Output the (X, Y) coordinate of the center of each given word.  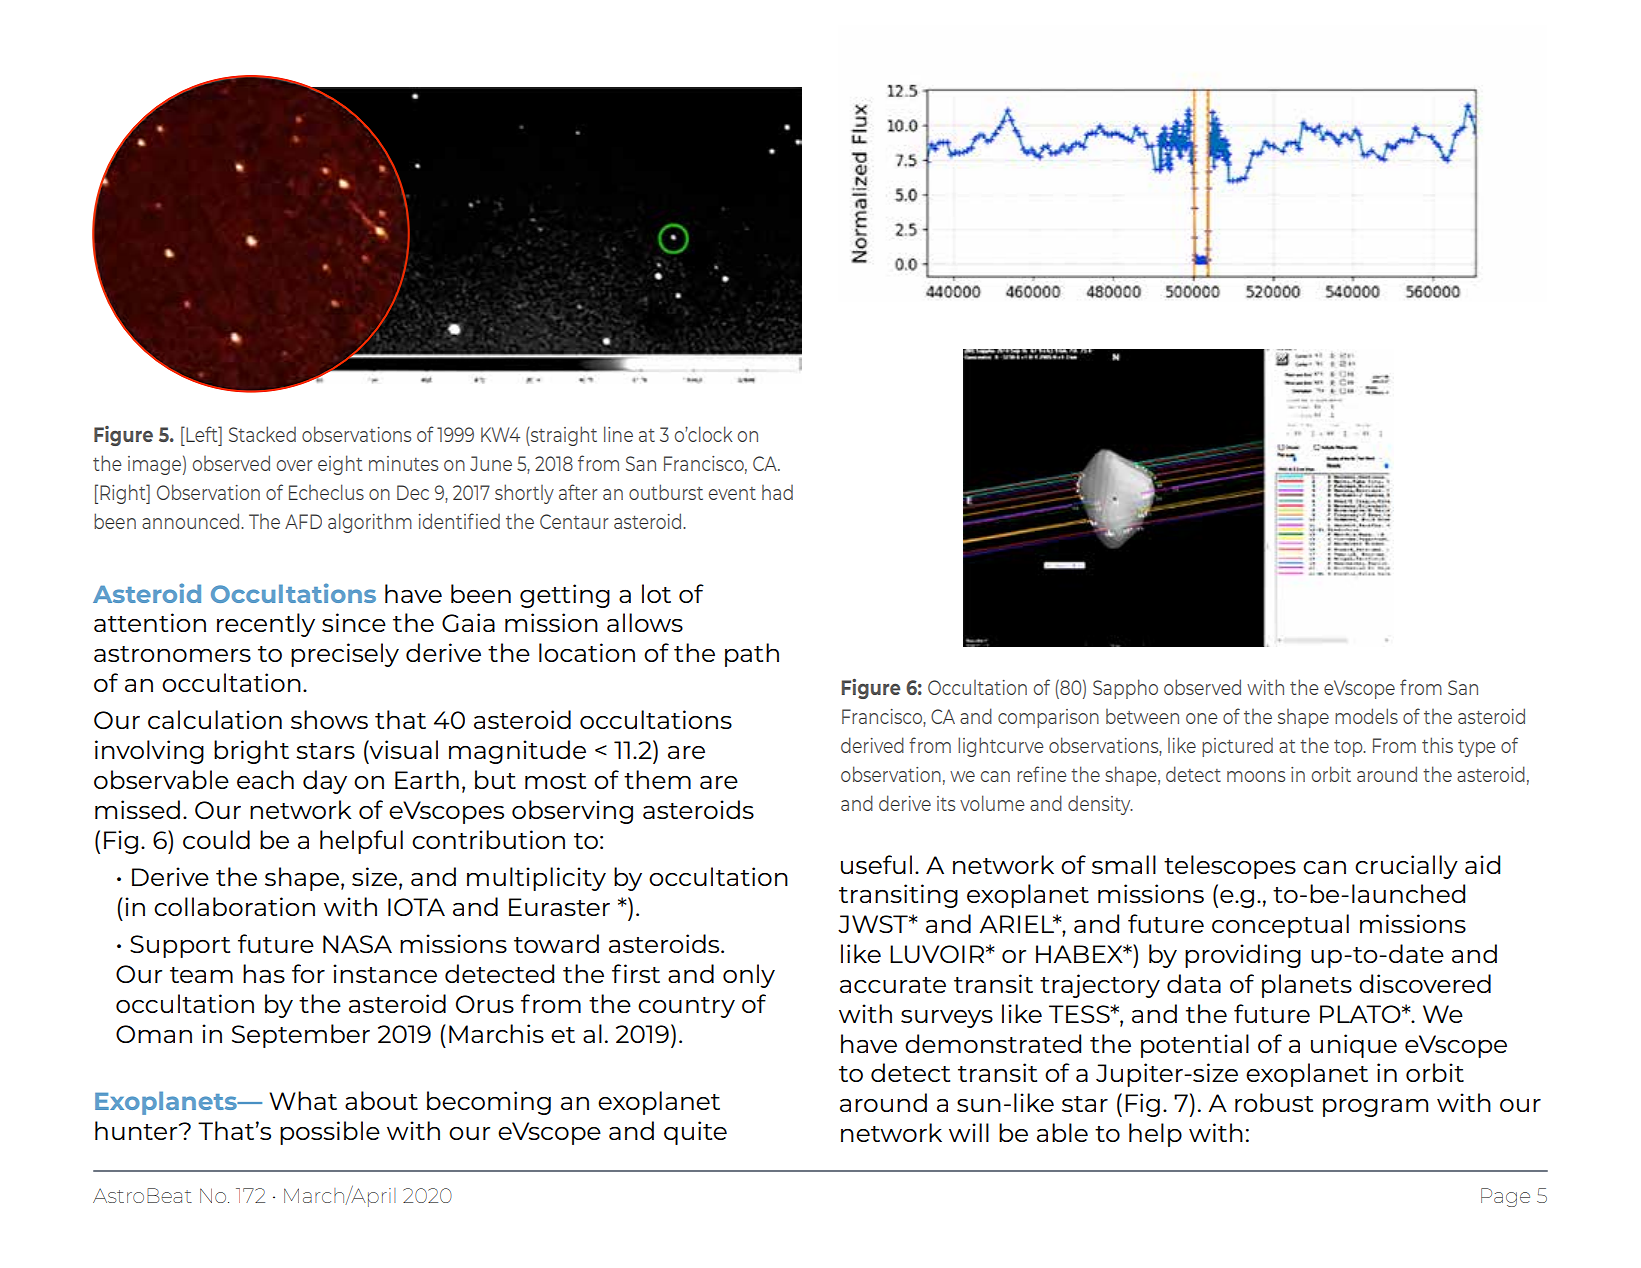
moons (1256, 776)
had (777, 492)
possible (330, 1133)
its (946, 803)
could (216, 839)
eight (340, 465)
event (732, 493)
